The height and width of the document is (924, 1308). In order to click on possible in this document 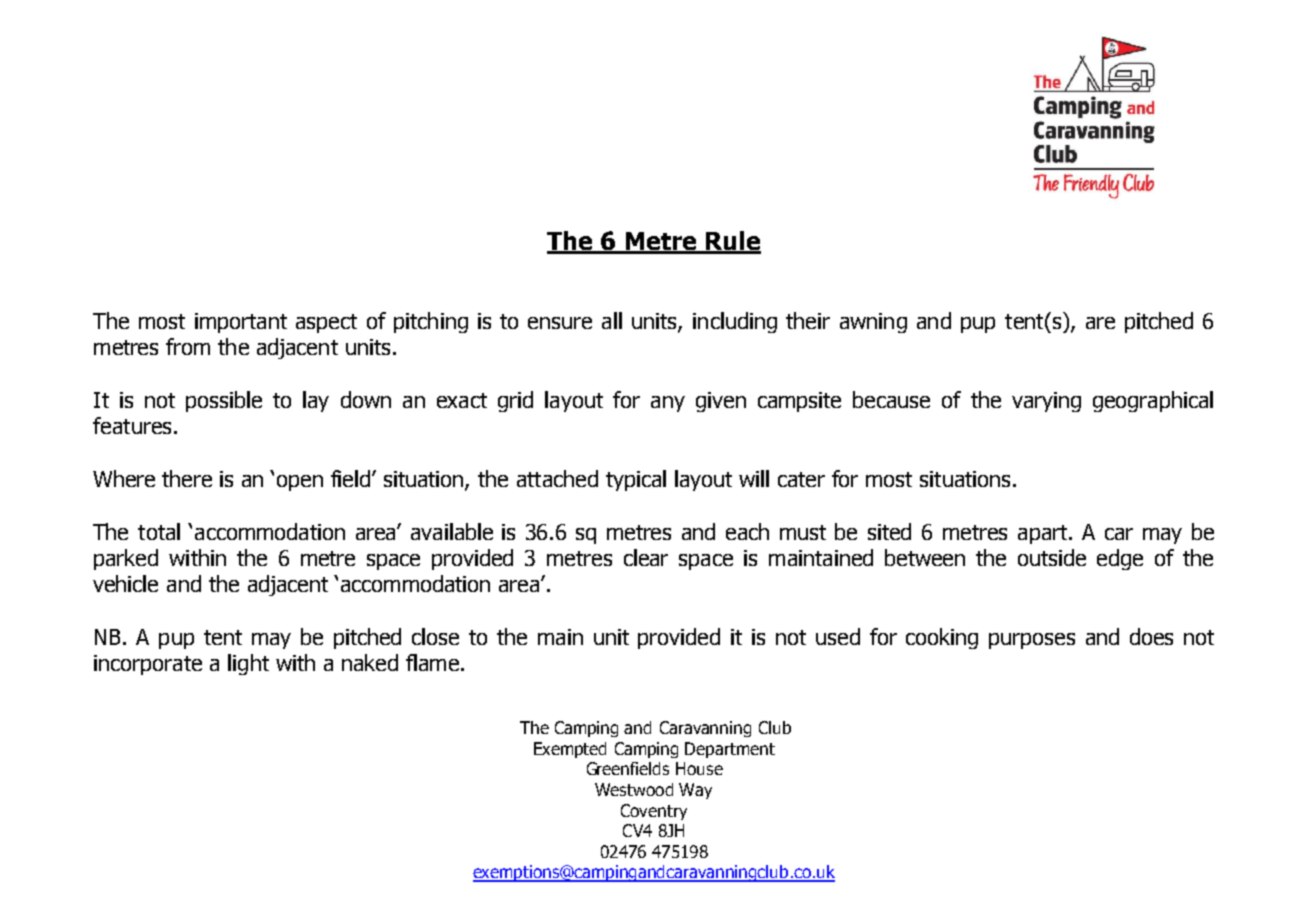, I will do `click(224, 401)`.
